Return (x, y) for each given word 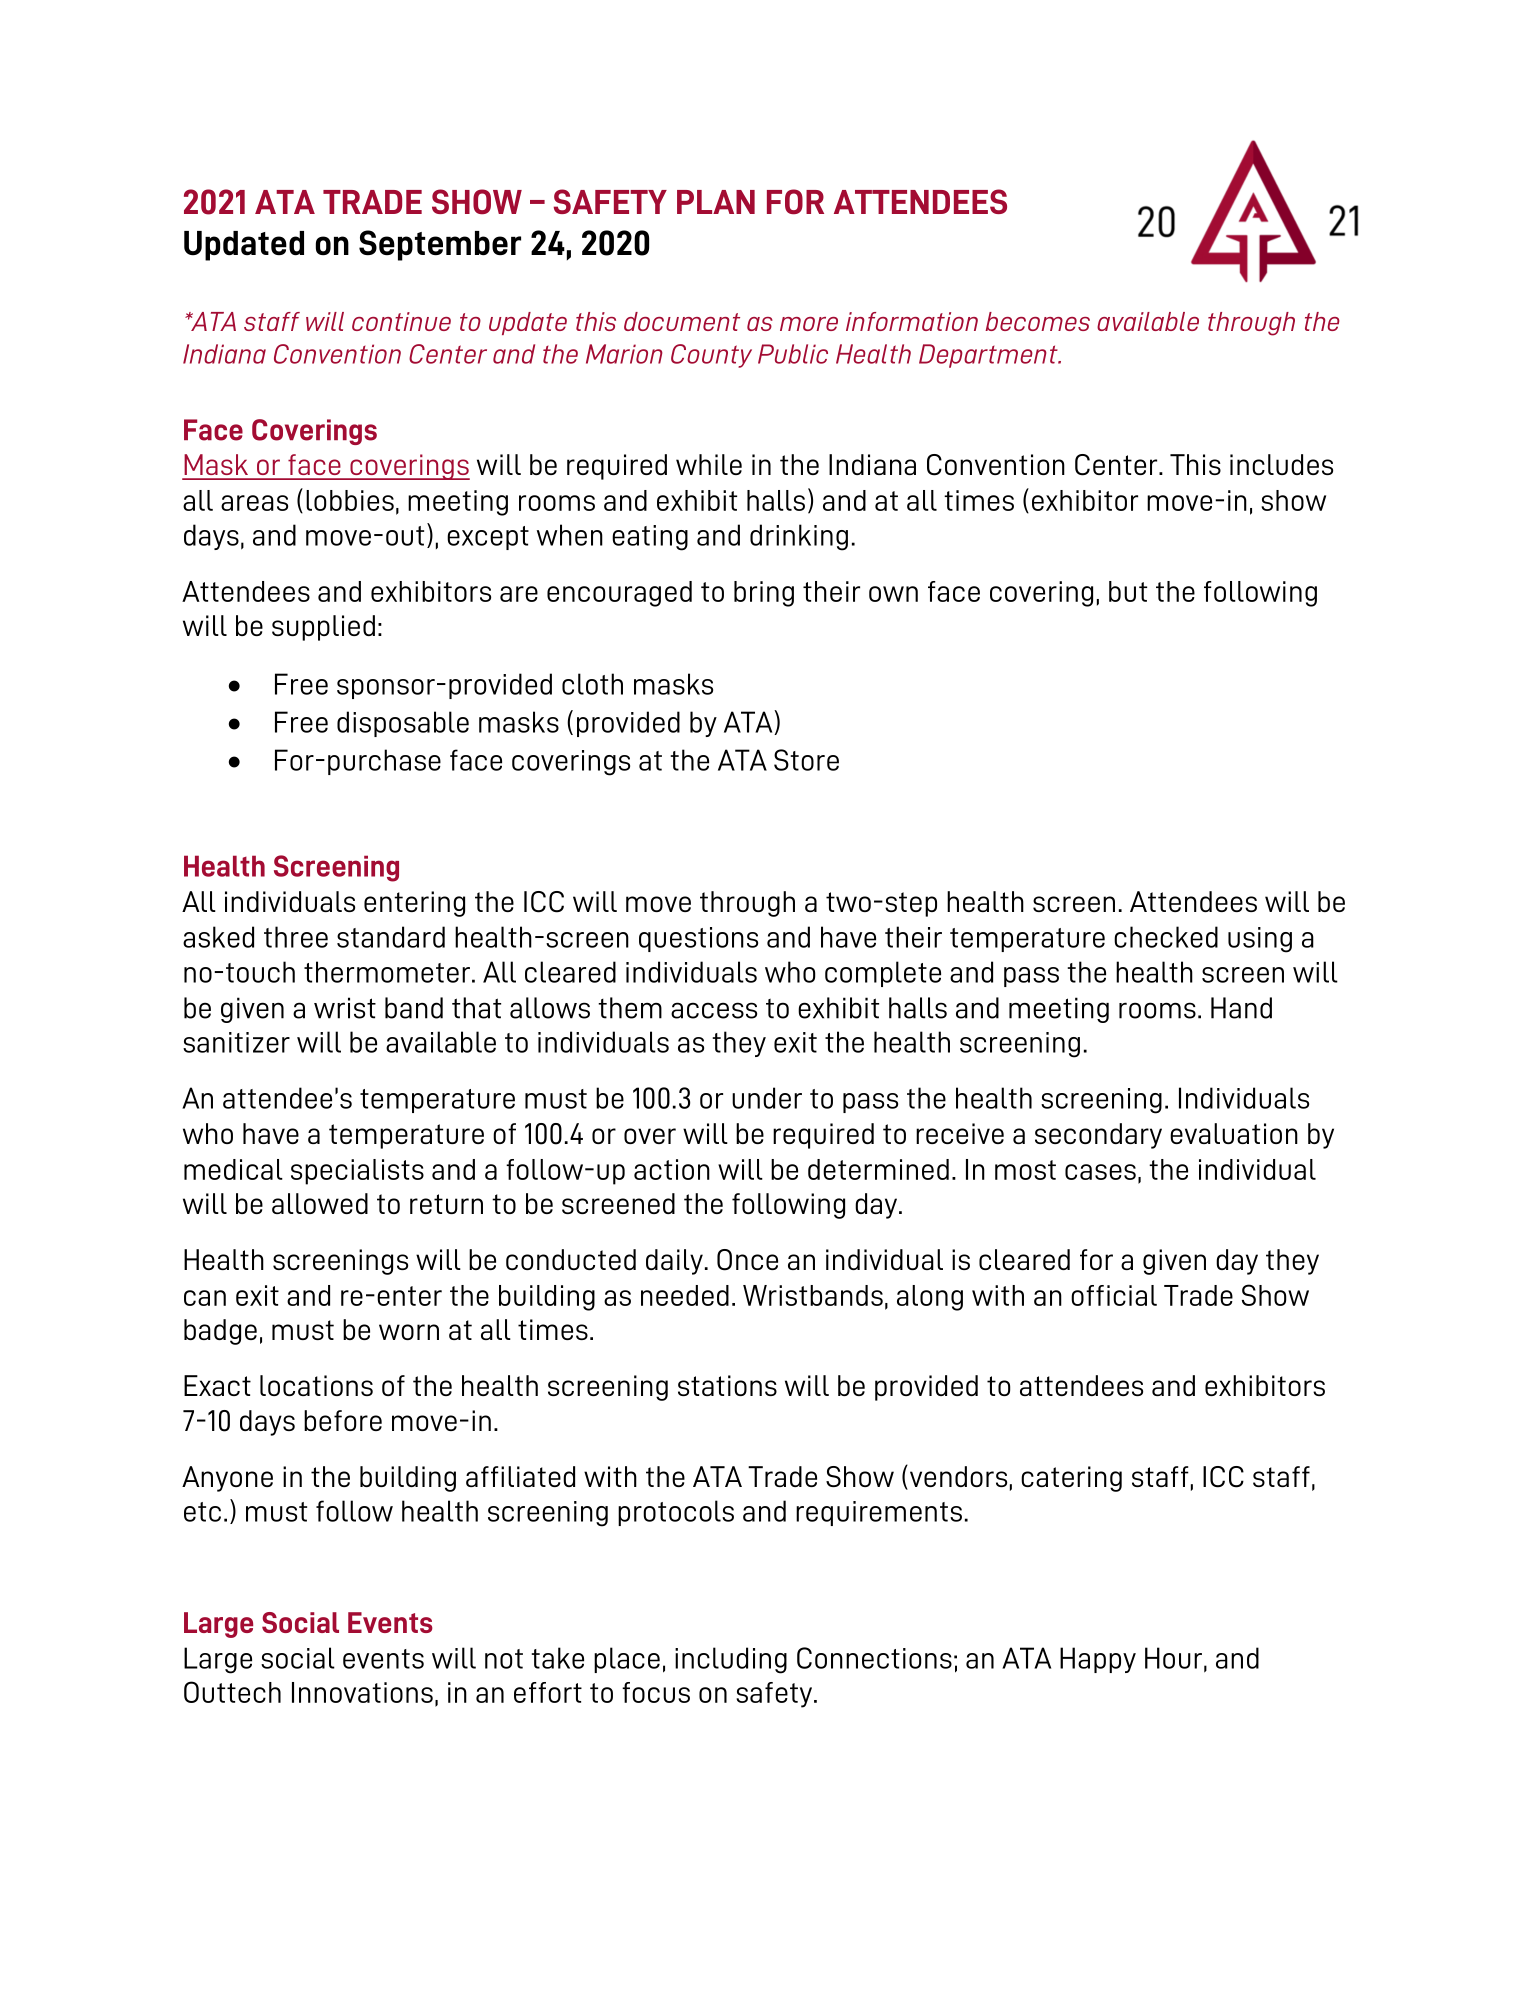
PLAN (716, 202)
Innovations (362, 1692)
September (440, 245)
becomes (1037, 321)
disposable (403, 724)
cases (1100, 1172)
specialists (357, 1172)
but (1128, 591)
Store (806, 760)
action (672, 1169)
